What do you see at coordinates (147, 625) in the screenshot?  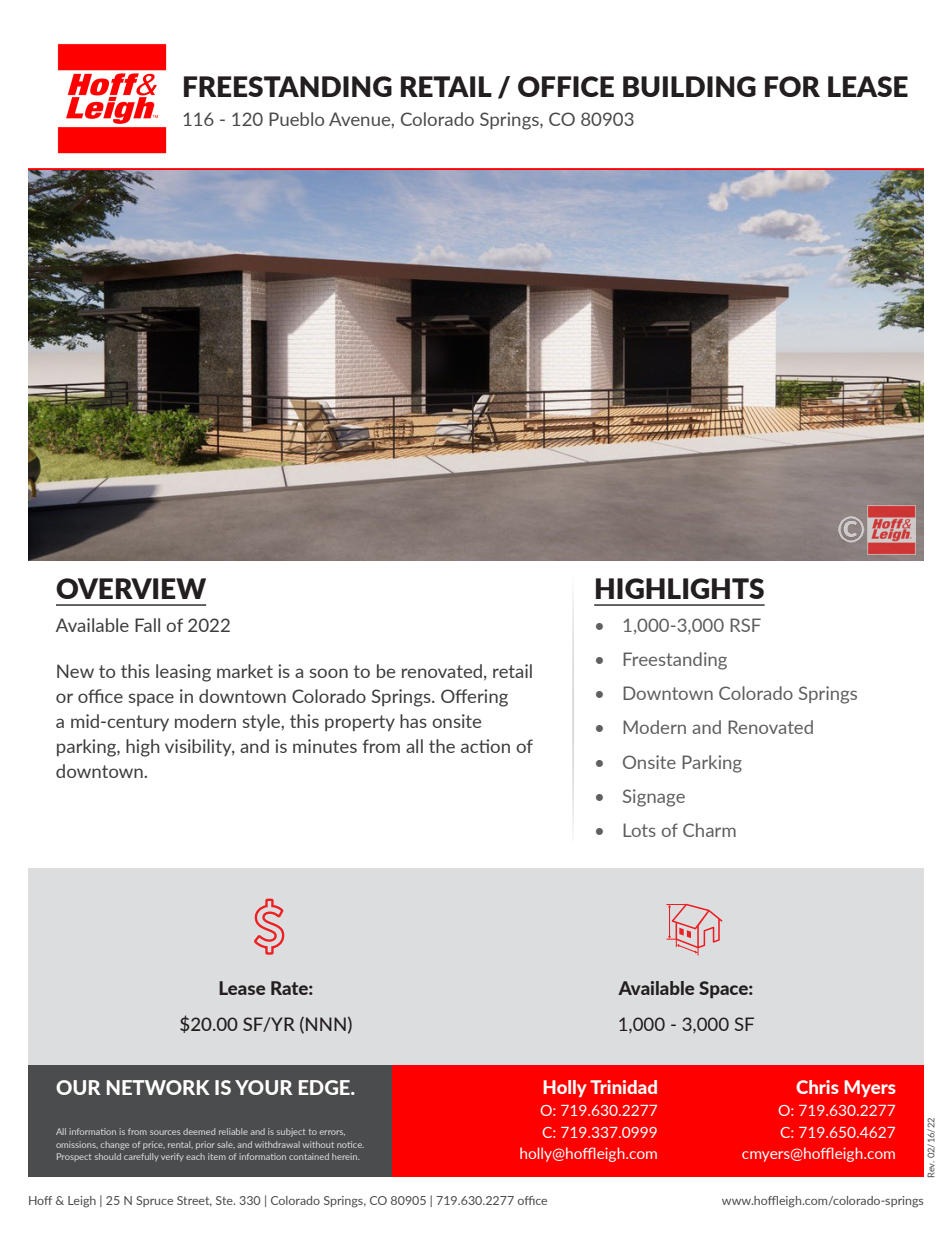 I see `Fall` at bounding box center [147, 625].
